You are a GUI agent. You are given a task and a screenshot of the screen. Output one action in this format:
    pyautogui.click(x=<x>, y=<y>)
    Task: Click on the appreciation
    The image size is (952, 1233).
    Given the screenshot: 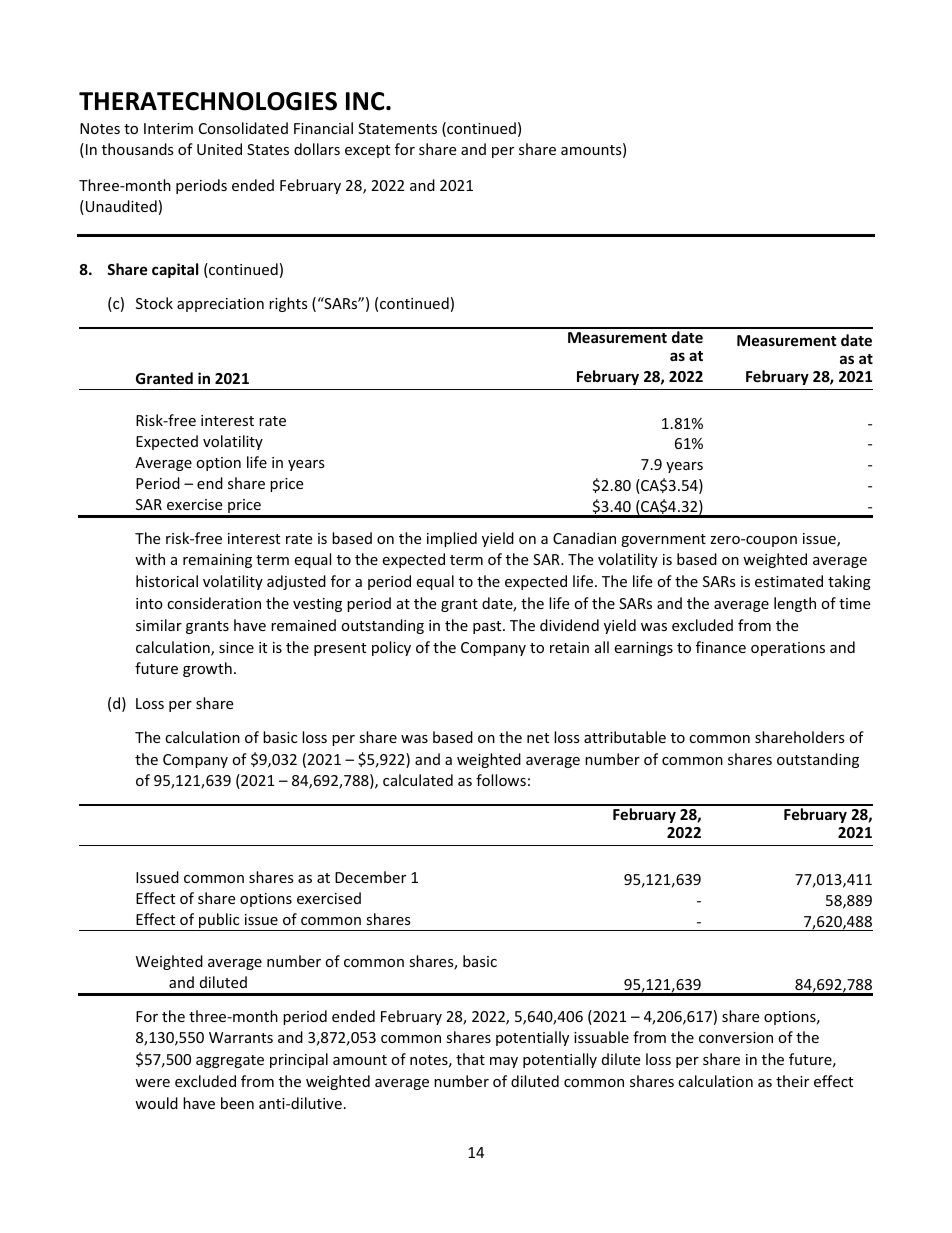 What is the action you would take?
    pyautogui.click(x=220, y=305)
